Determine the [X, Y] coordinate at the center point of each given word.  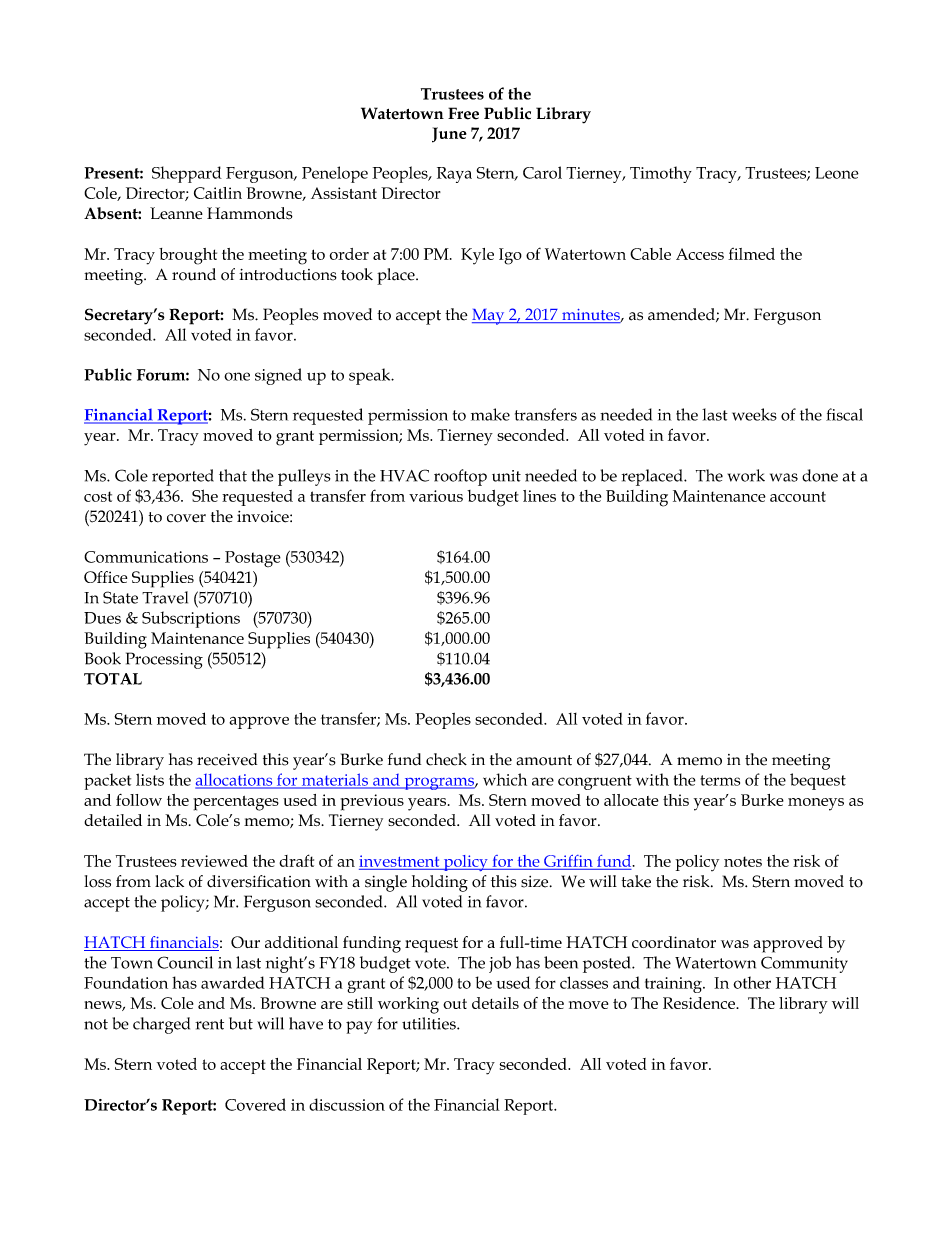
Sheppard [187, 174]
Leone [837, 173]
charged [161, 1025]
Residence [700, 1003]
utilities [430, 1023]
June [449, 135]
